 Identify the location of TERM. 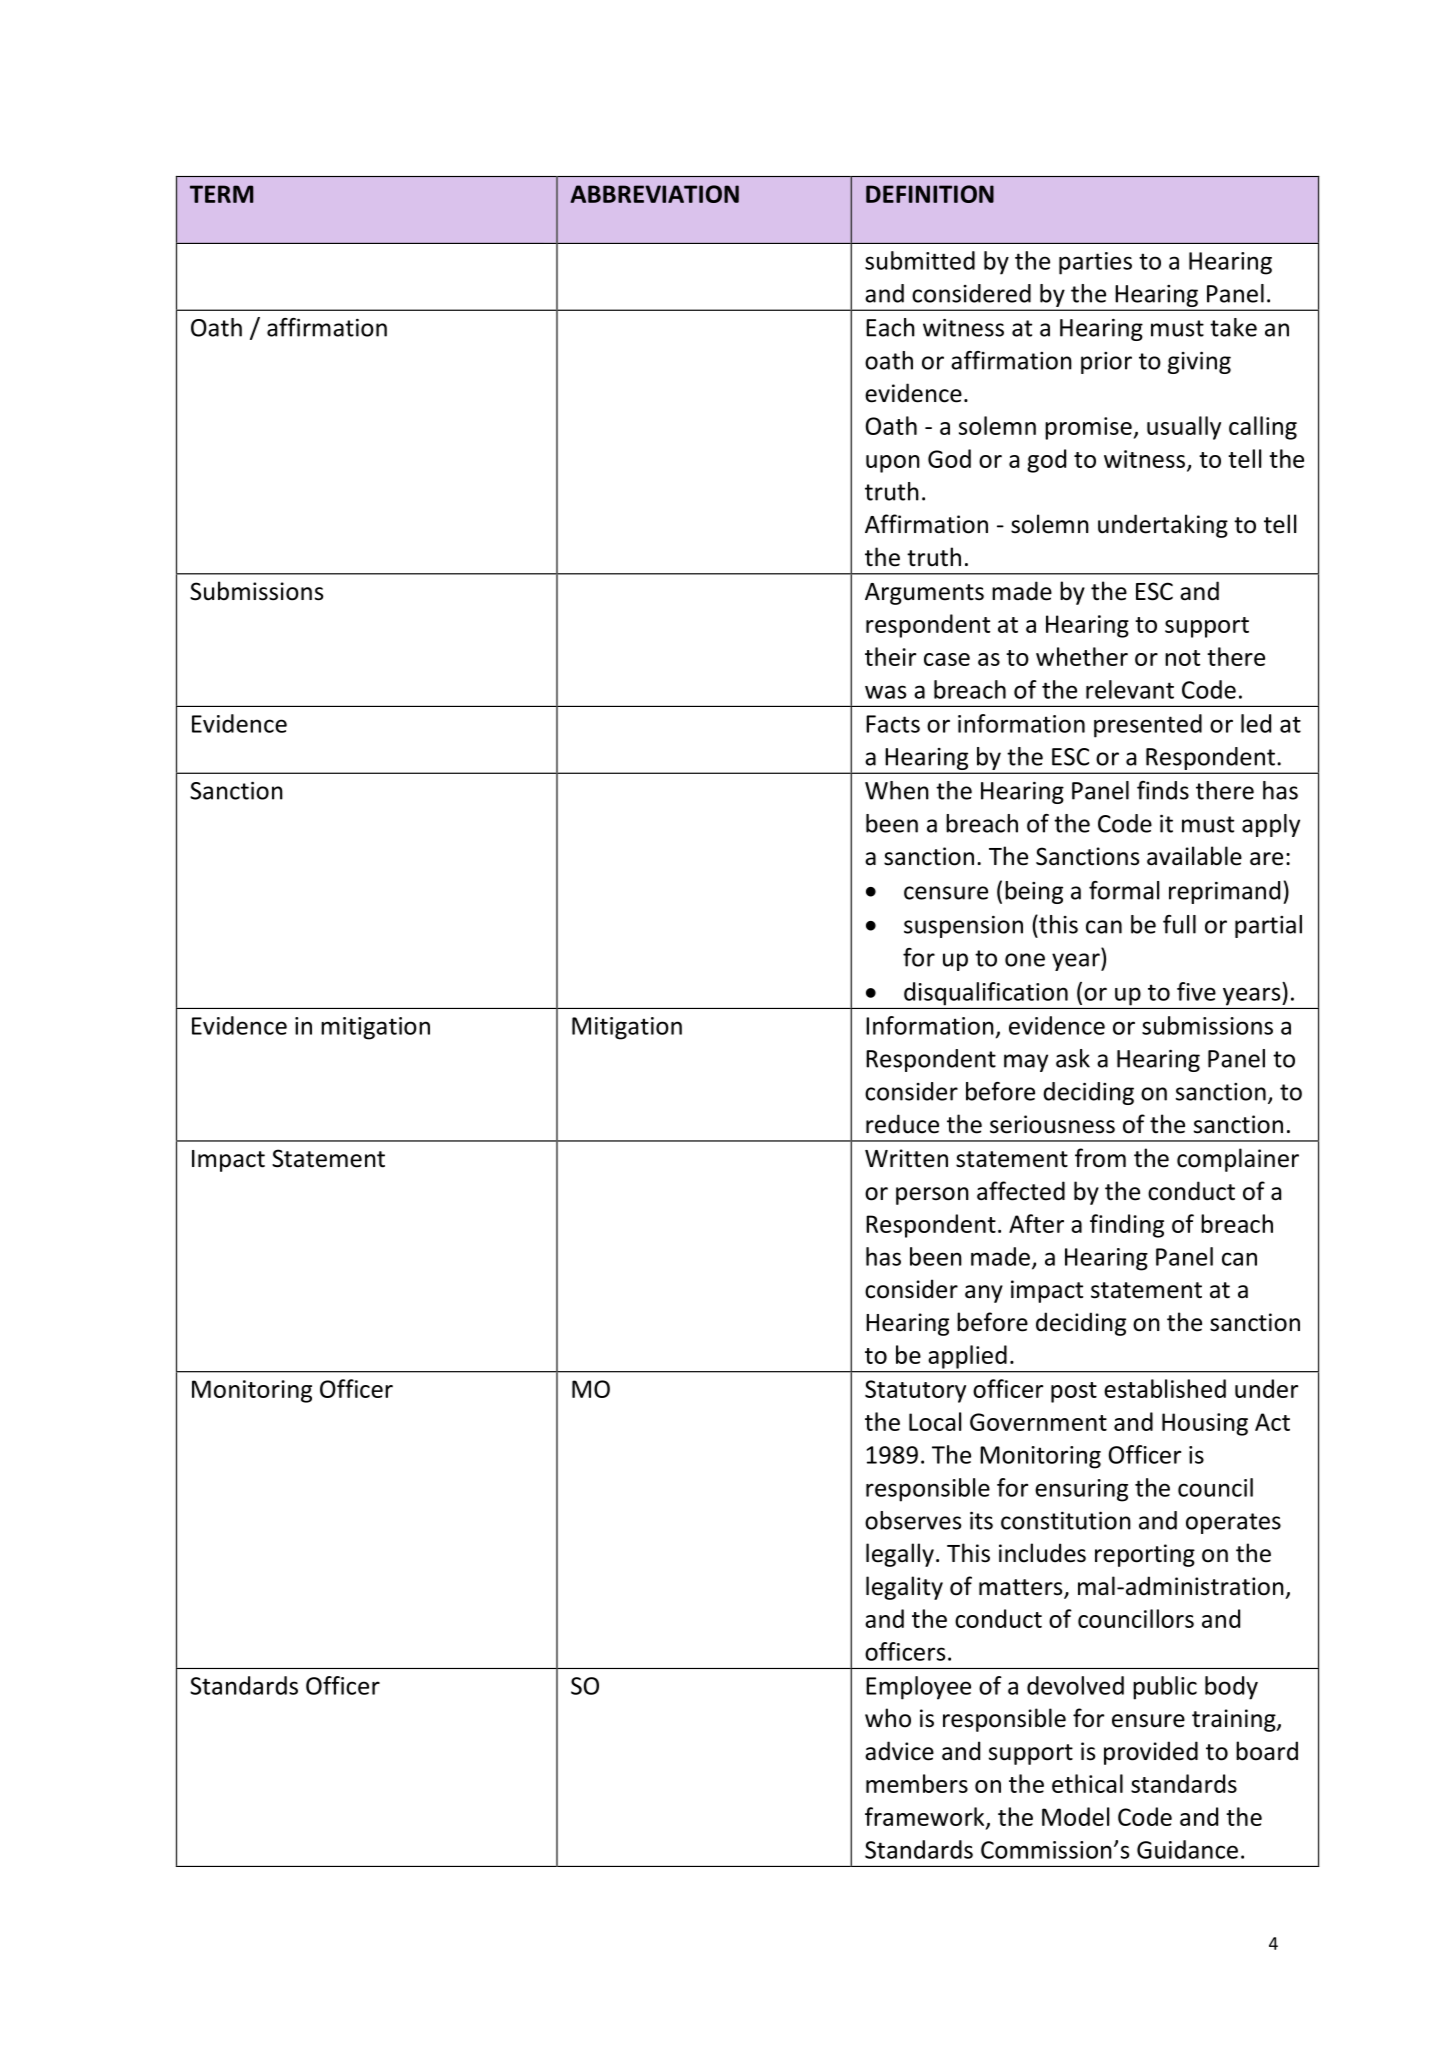
(221, 194).
